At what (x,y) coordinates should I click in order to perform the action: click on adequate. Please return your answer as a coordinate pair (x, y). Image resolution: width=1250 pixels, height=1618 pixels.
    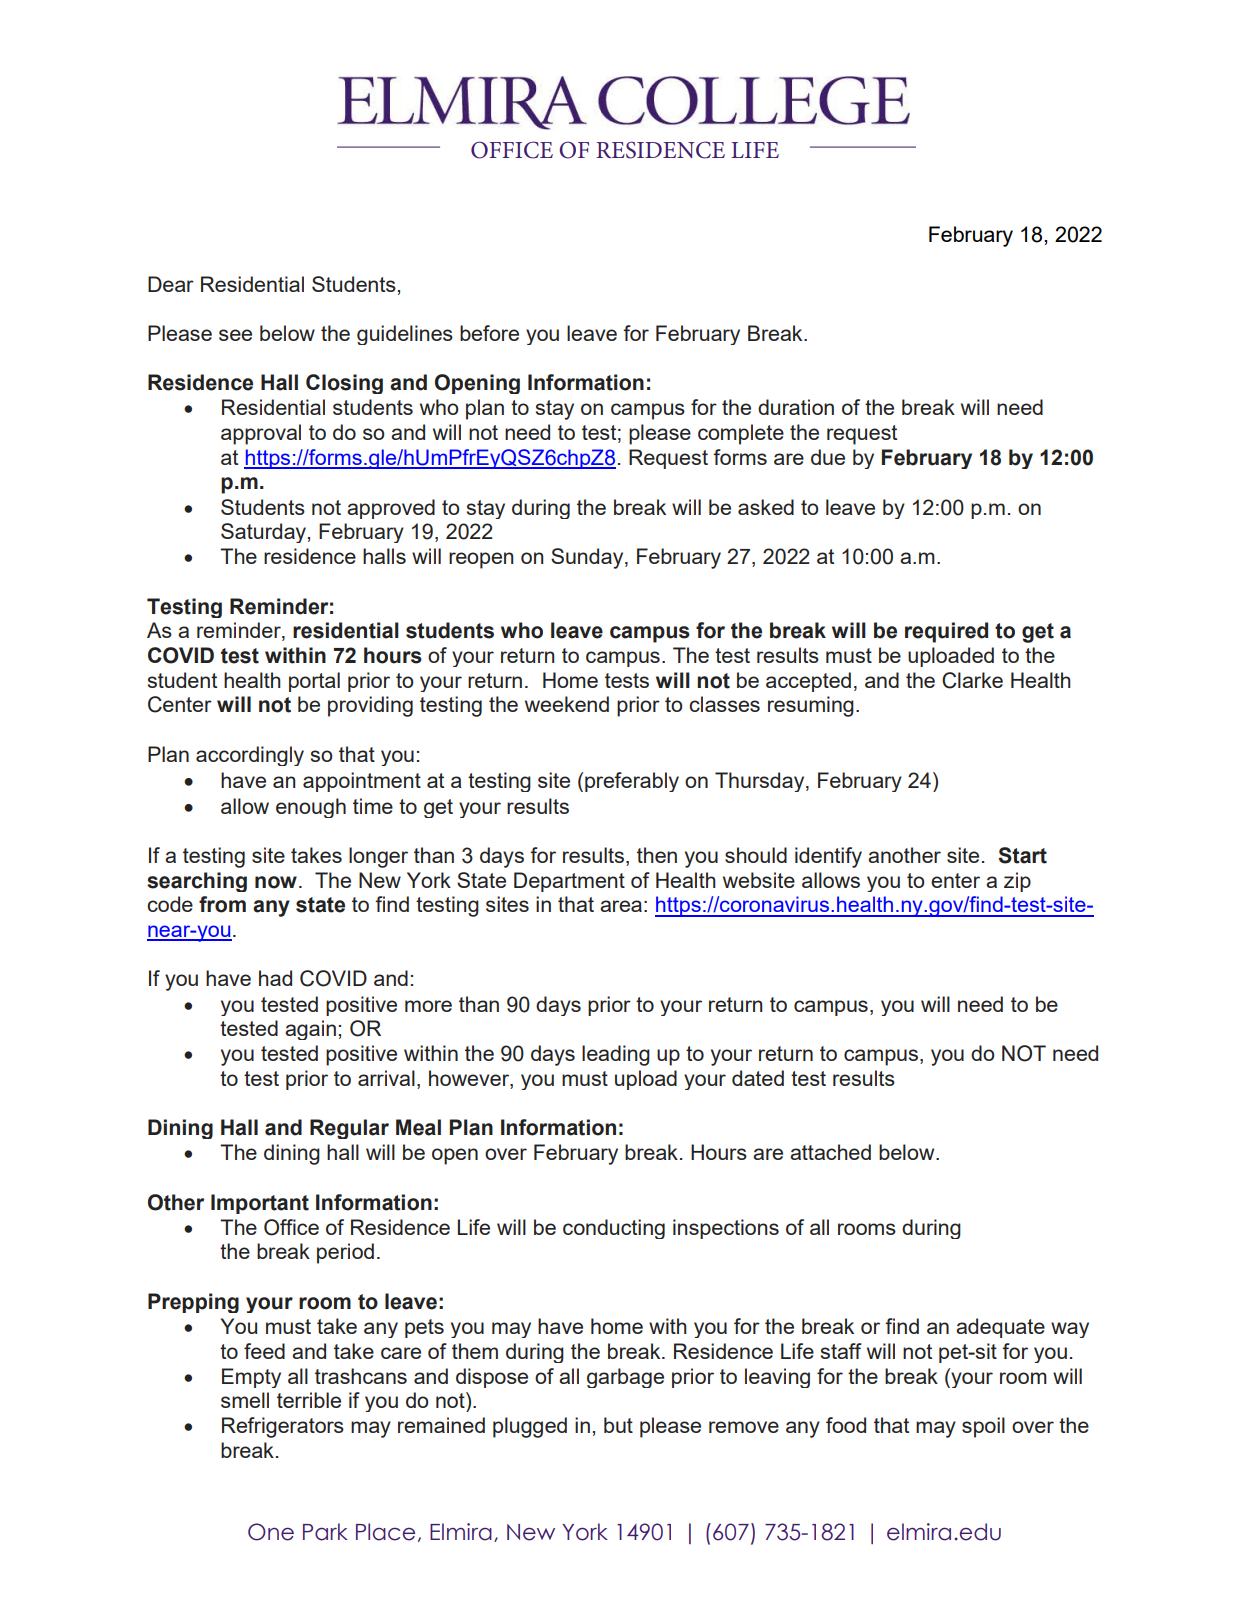
    Looking at the image, I should click on (1000, 1328).
